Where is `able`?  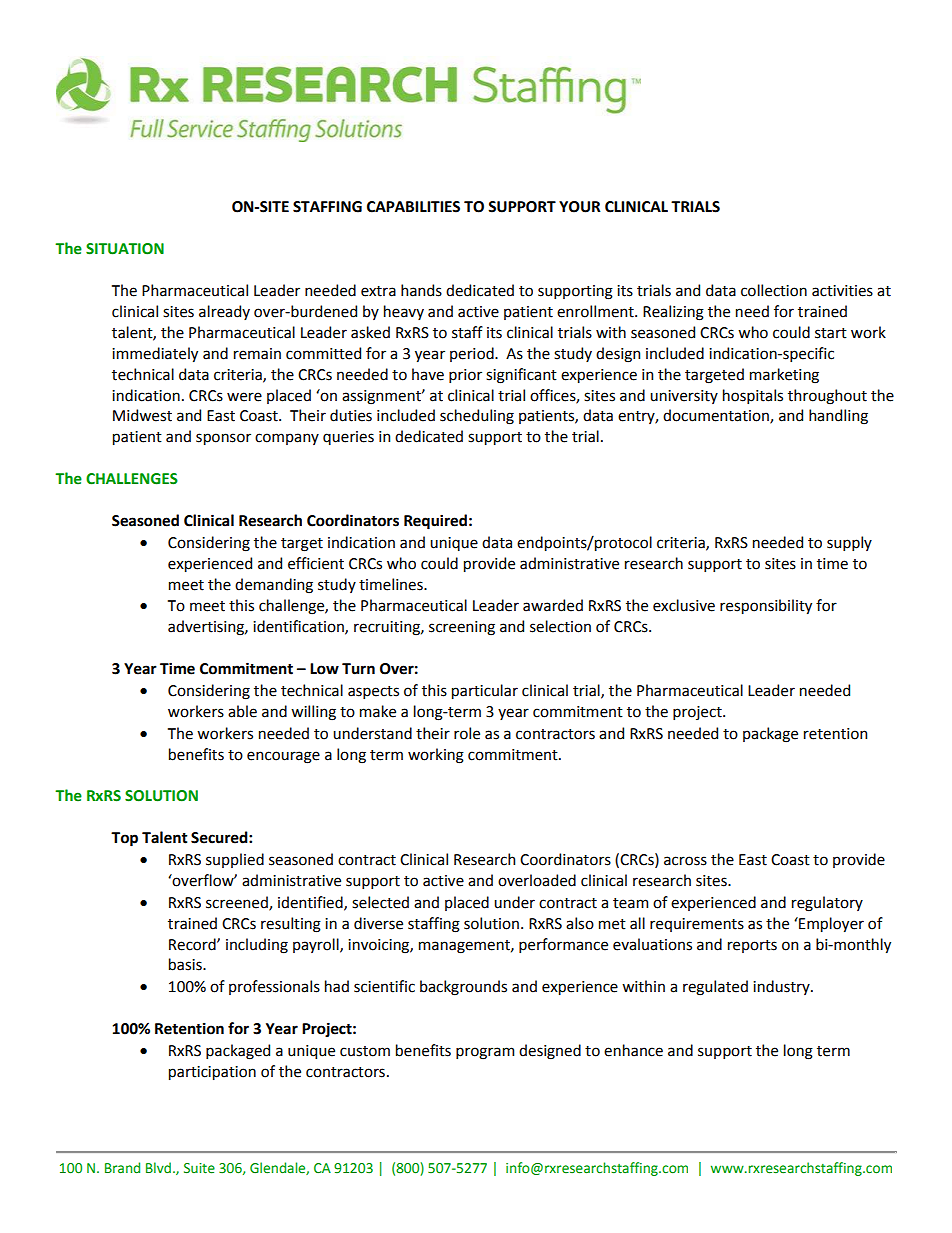 able is located at coordinates (242, 711).
